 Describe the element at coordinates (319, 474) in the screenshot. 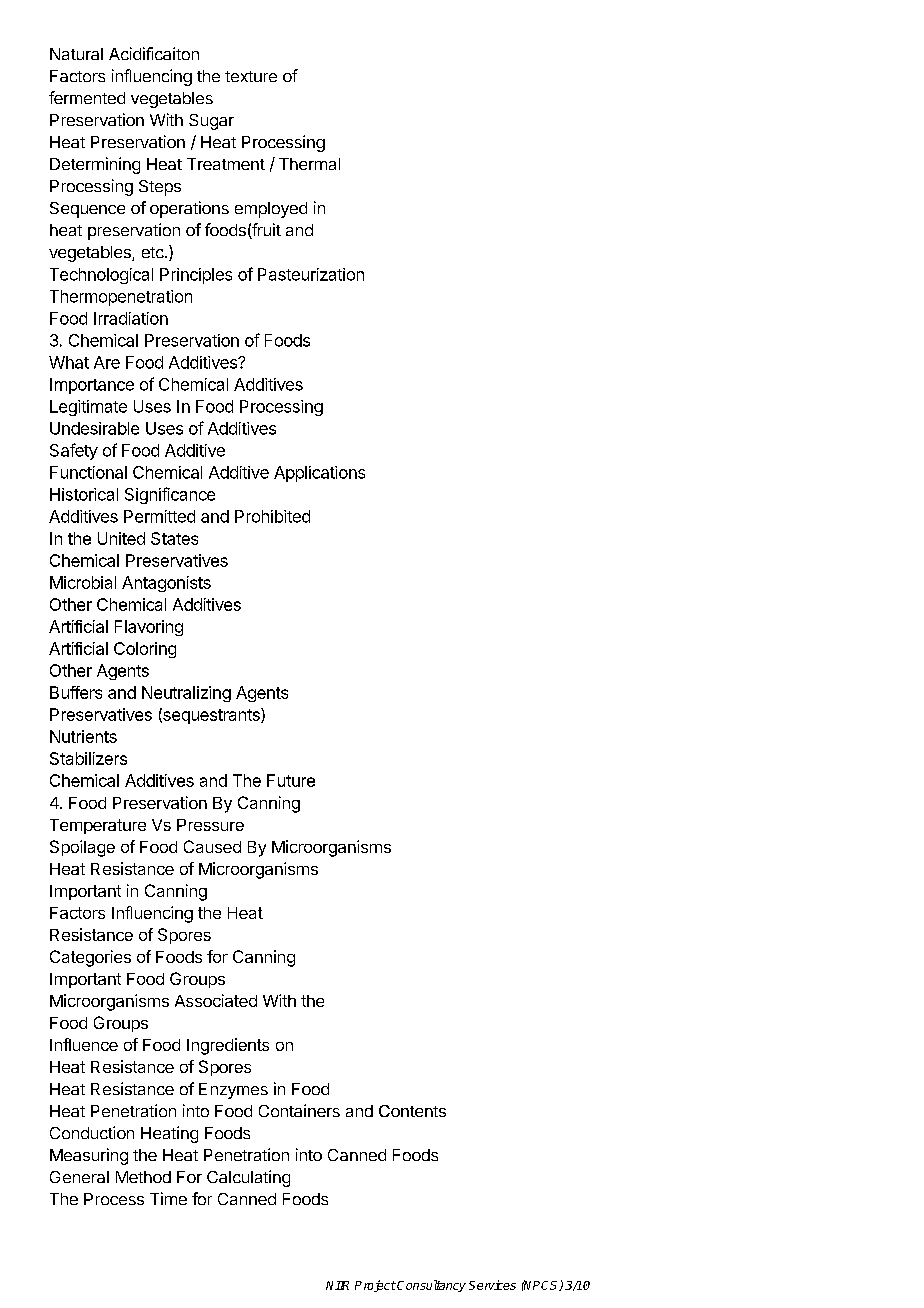

I see `Applications` at that location.
